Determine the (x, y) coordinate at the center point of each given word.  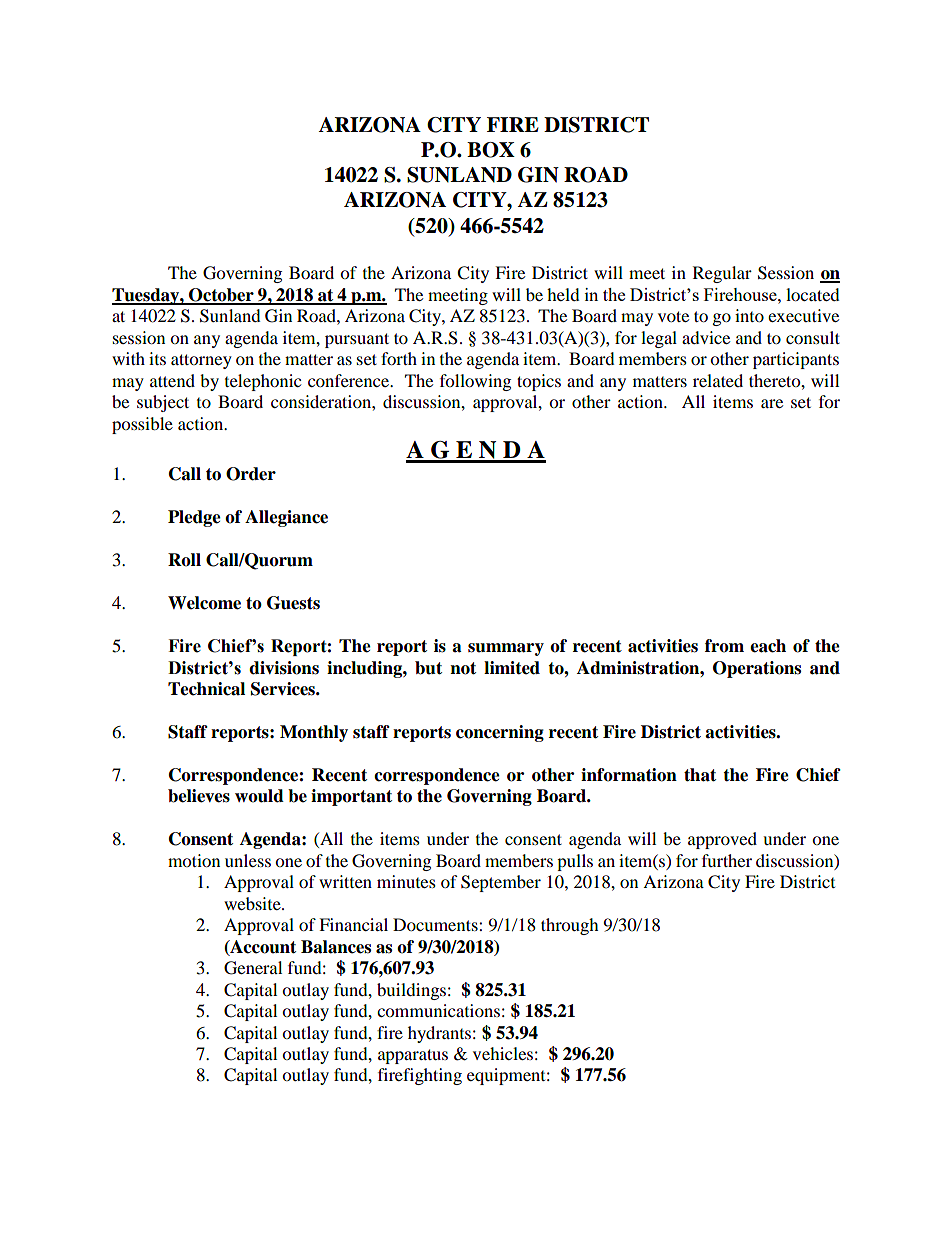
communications (438, 1010)
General (253, 968)
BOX (491, 150)
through (570, 926)
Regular (722, 274)
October (221, 296)
